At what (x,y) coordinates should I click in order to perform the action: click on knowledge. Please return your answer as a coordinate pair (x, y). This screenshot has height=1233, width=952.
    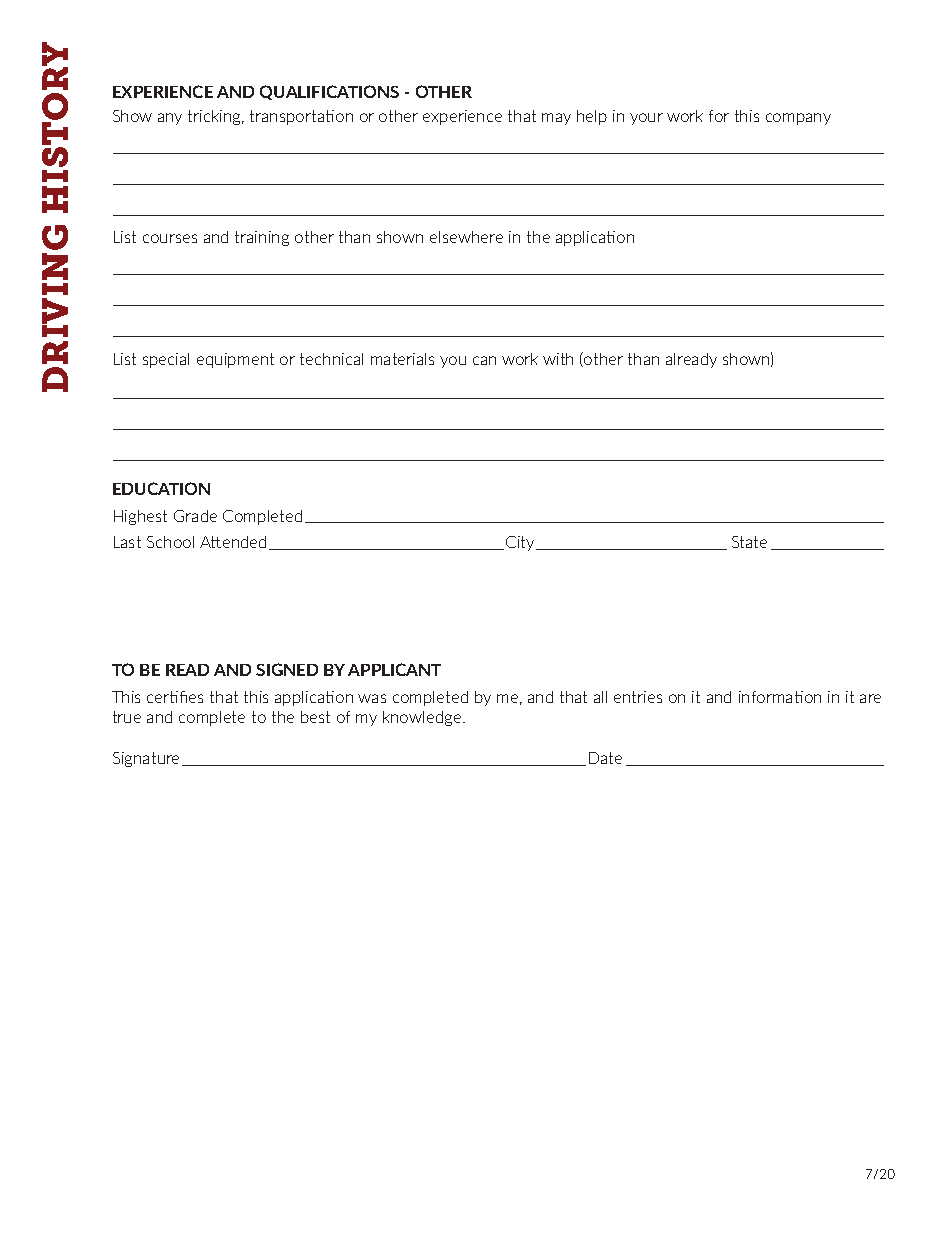
    Looking at the image, I should click on (423, 718).
